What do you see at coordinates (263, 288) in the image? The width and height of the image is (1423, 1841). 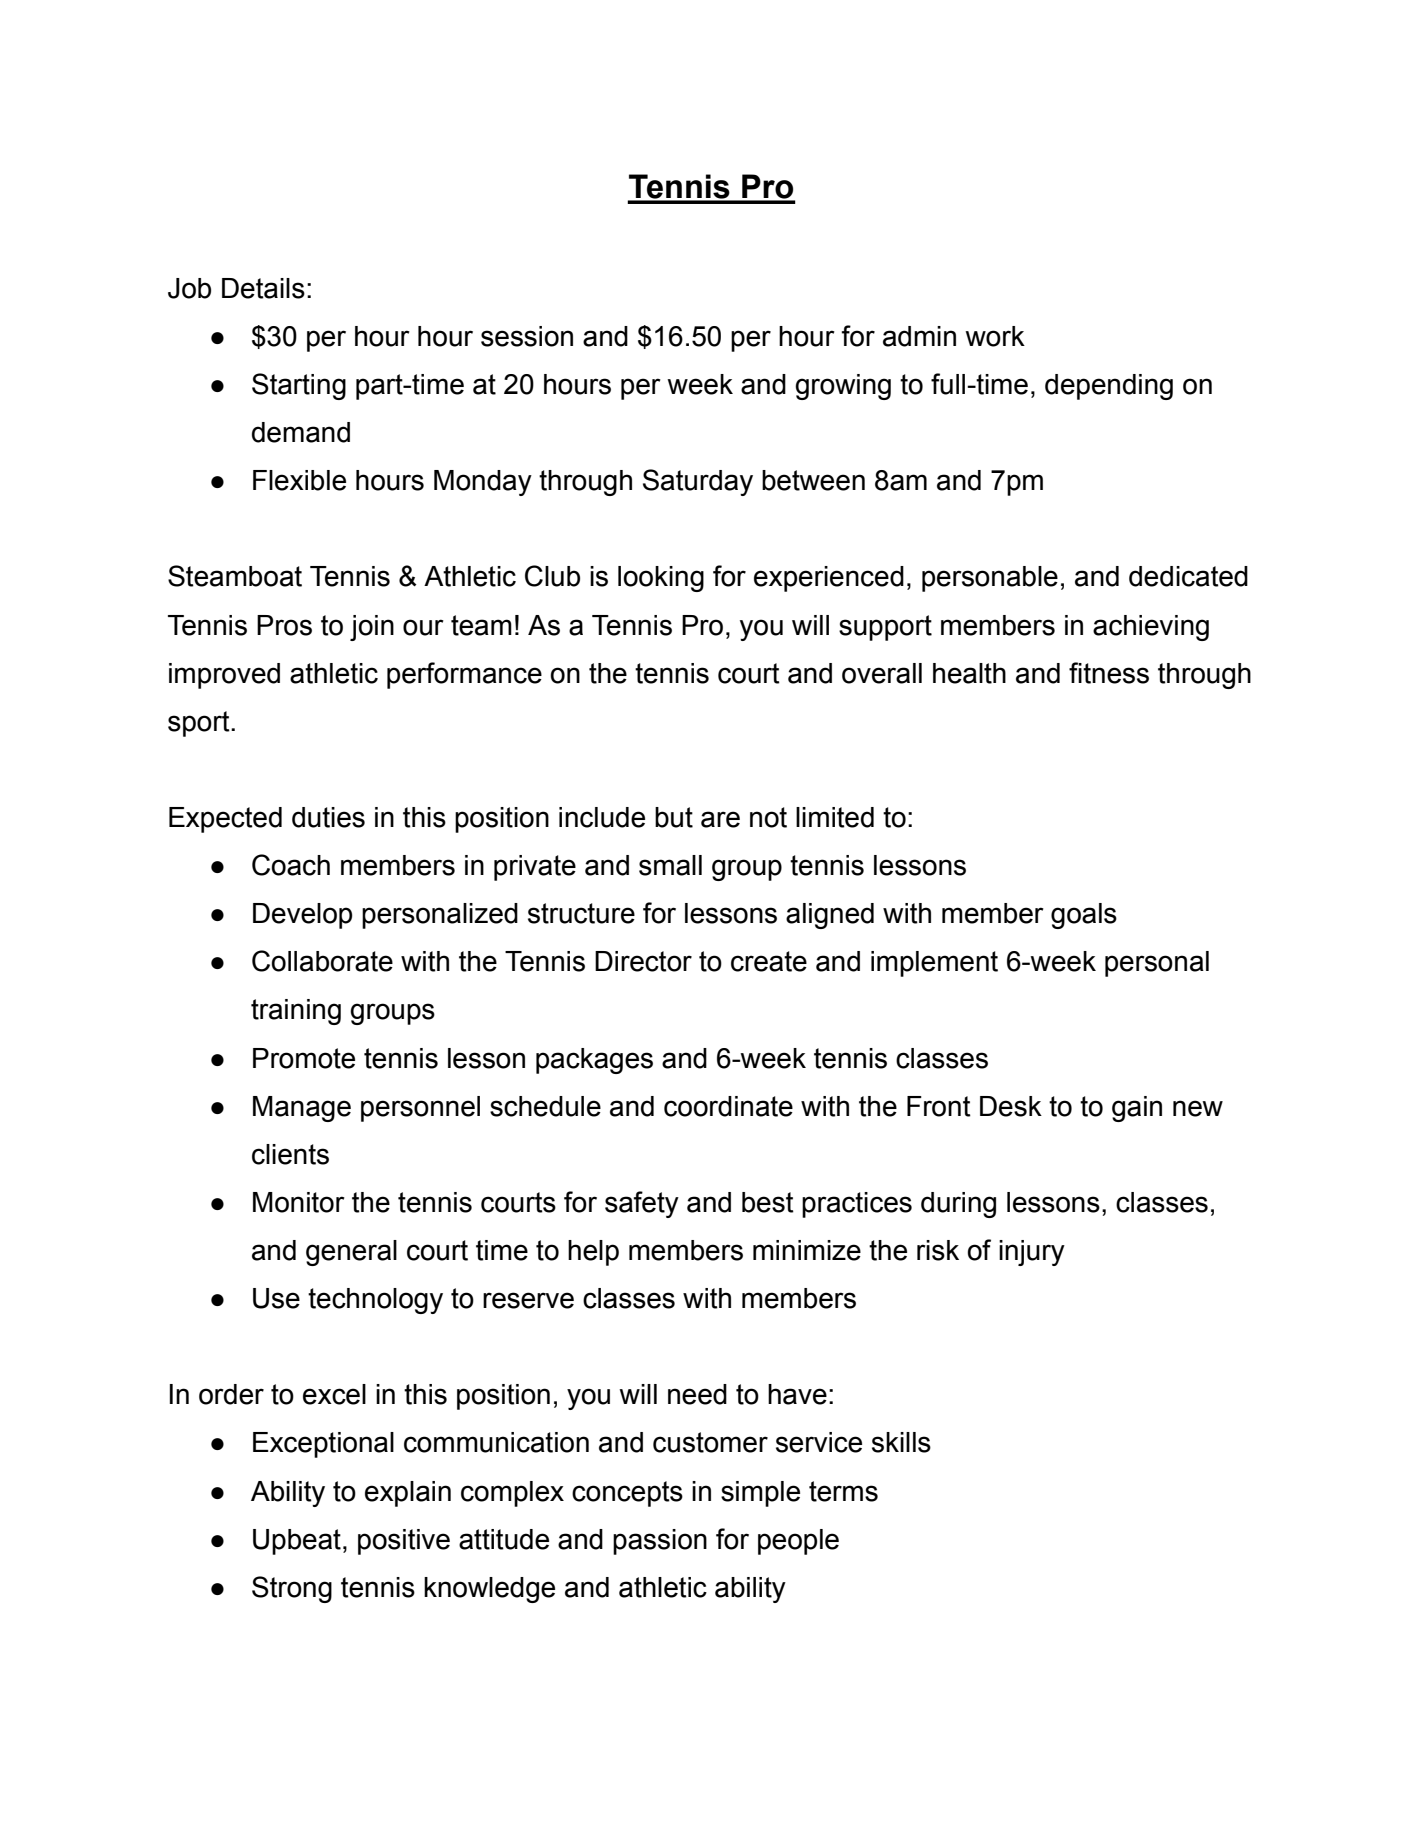 I see `Details` at bounding box center [263, 288].
